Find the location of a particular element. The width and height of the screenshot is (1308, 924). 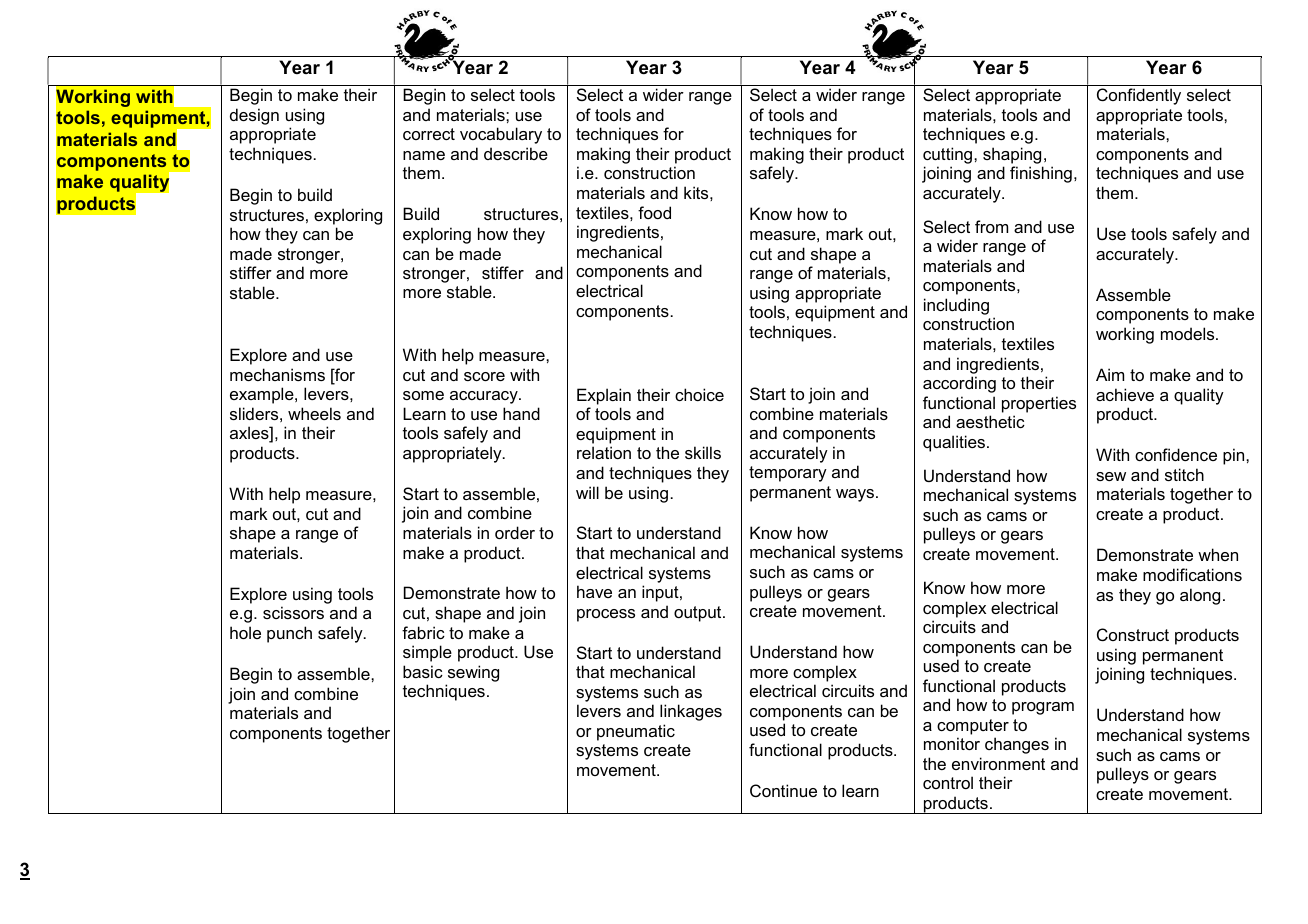

Continue is located at coordinates (783, 790).
